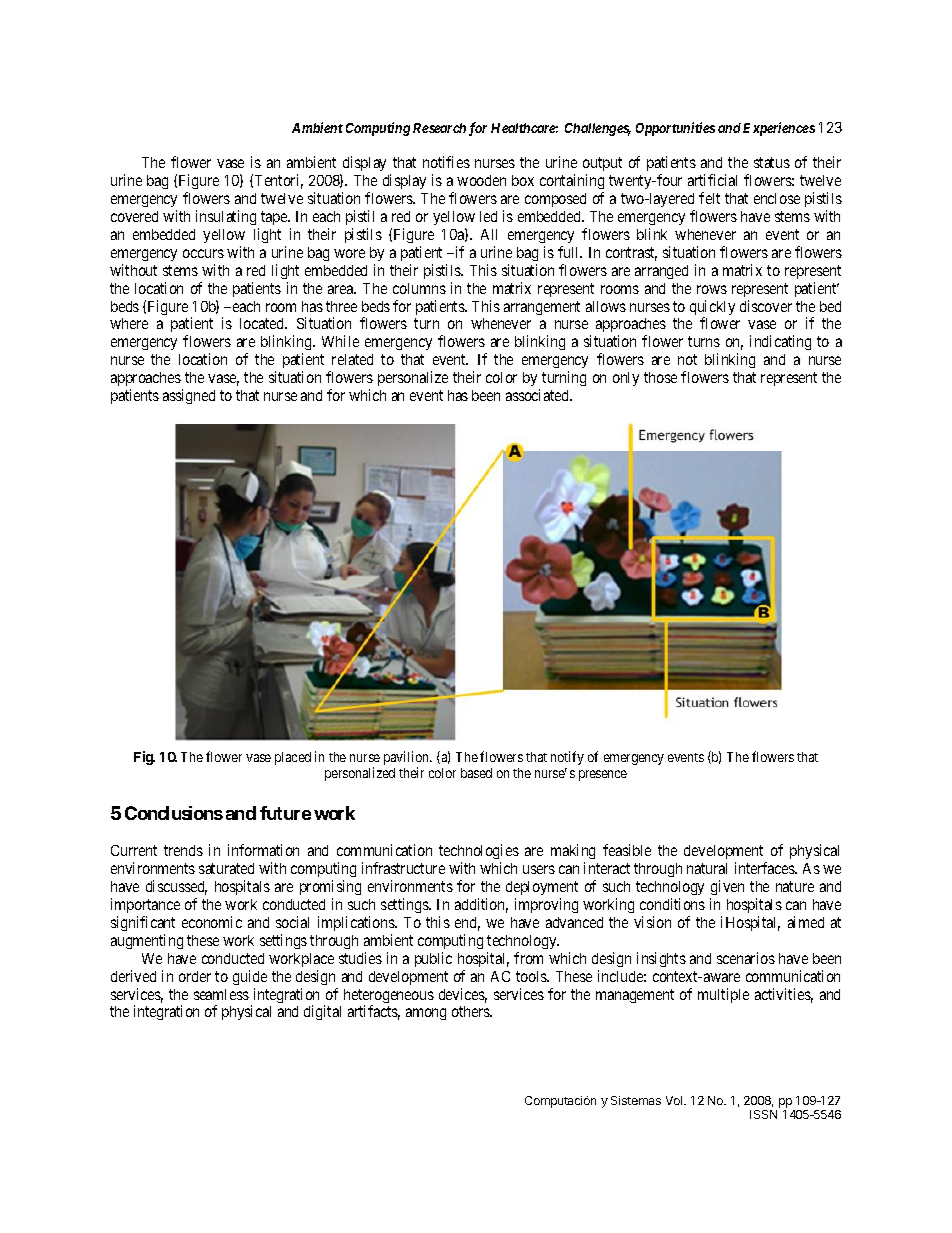 This document has height=1233, width=952. Describe the element at coordinates (763, 1114) in the document. I see `ISSN` at that location.
